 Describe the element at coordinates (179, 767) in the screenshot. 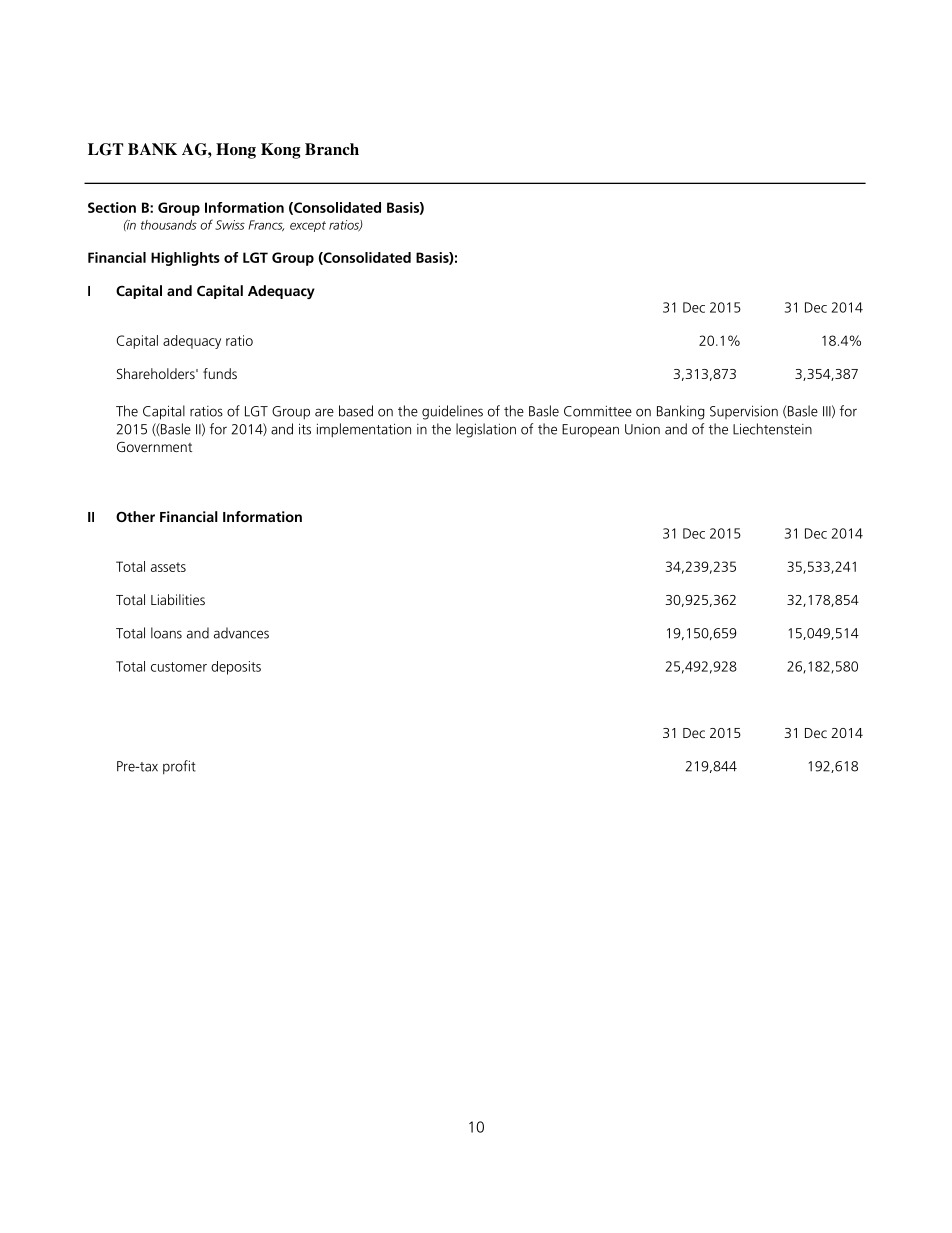

I see `profit` at that location.
